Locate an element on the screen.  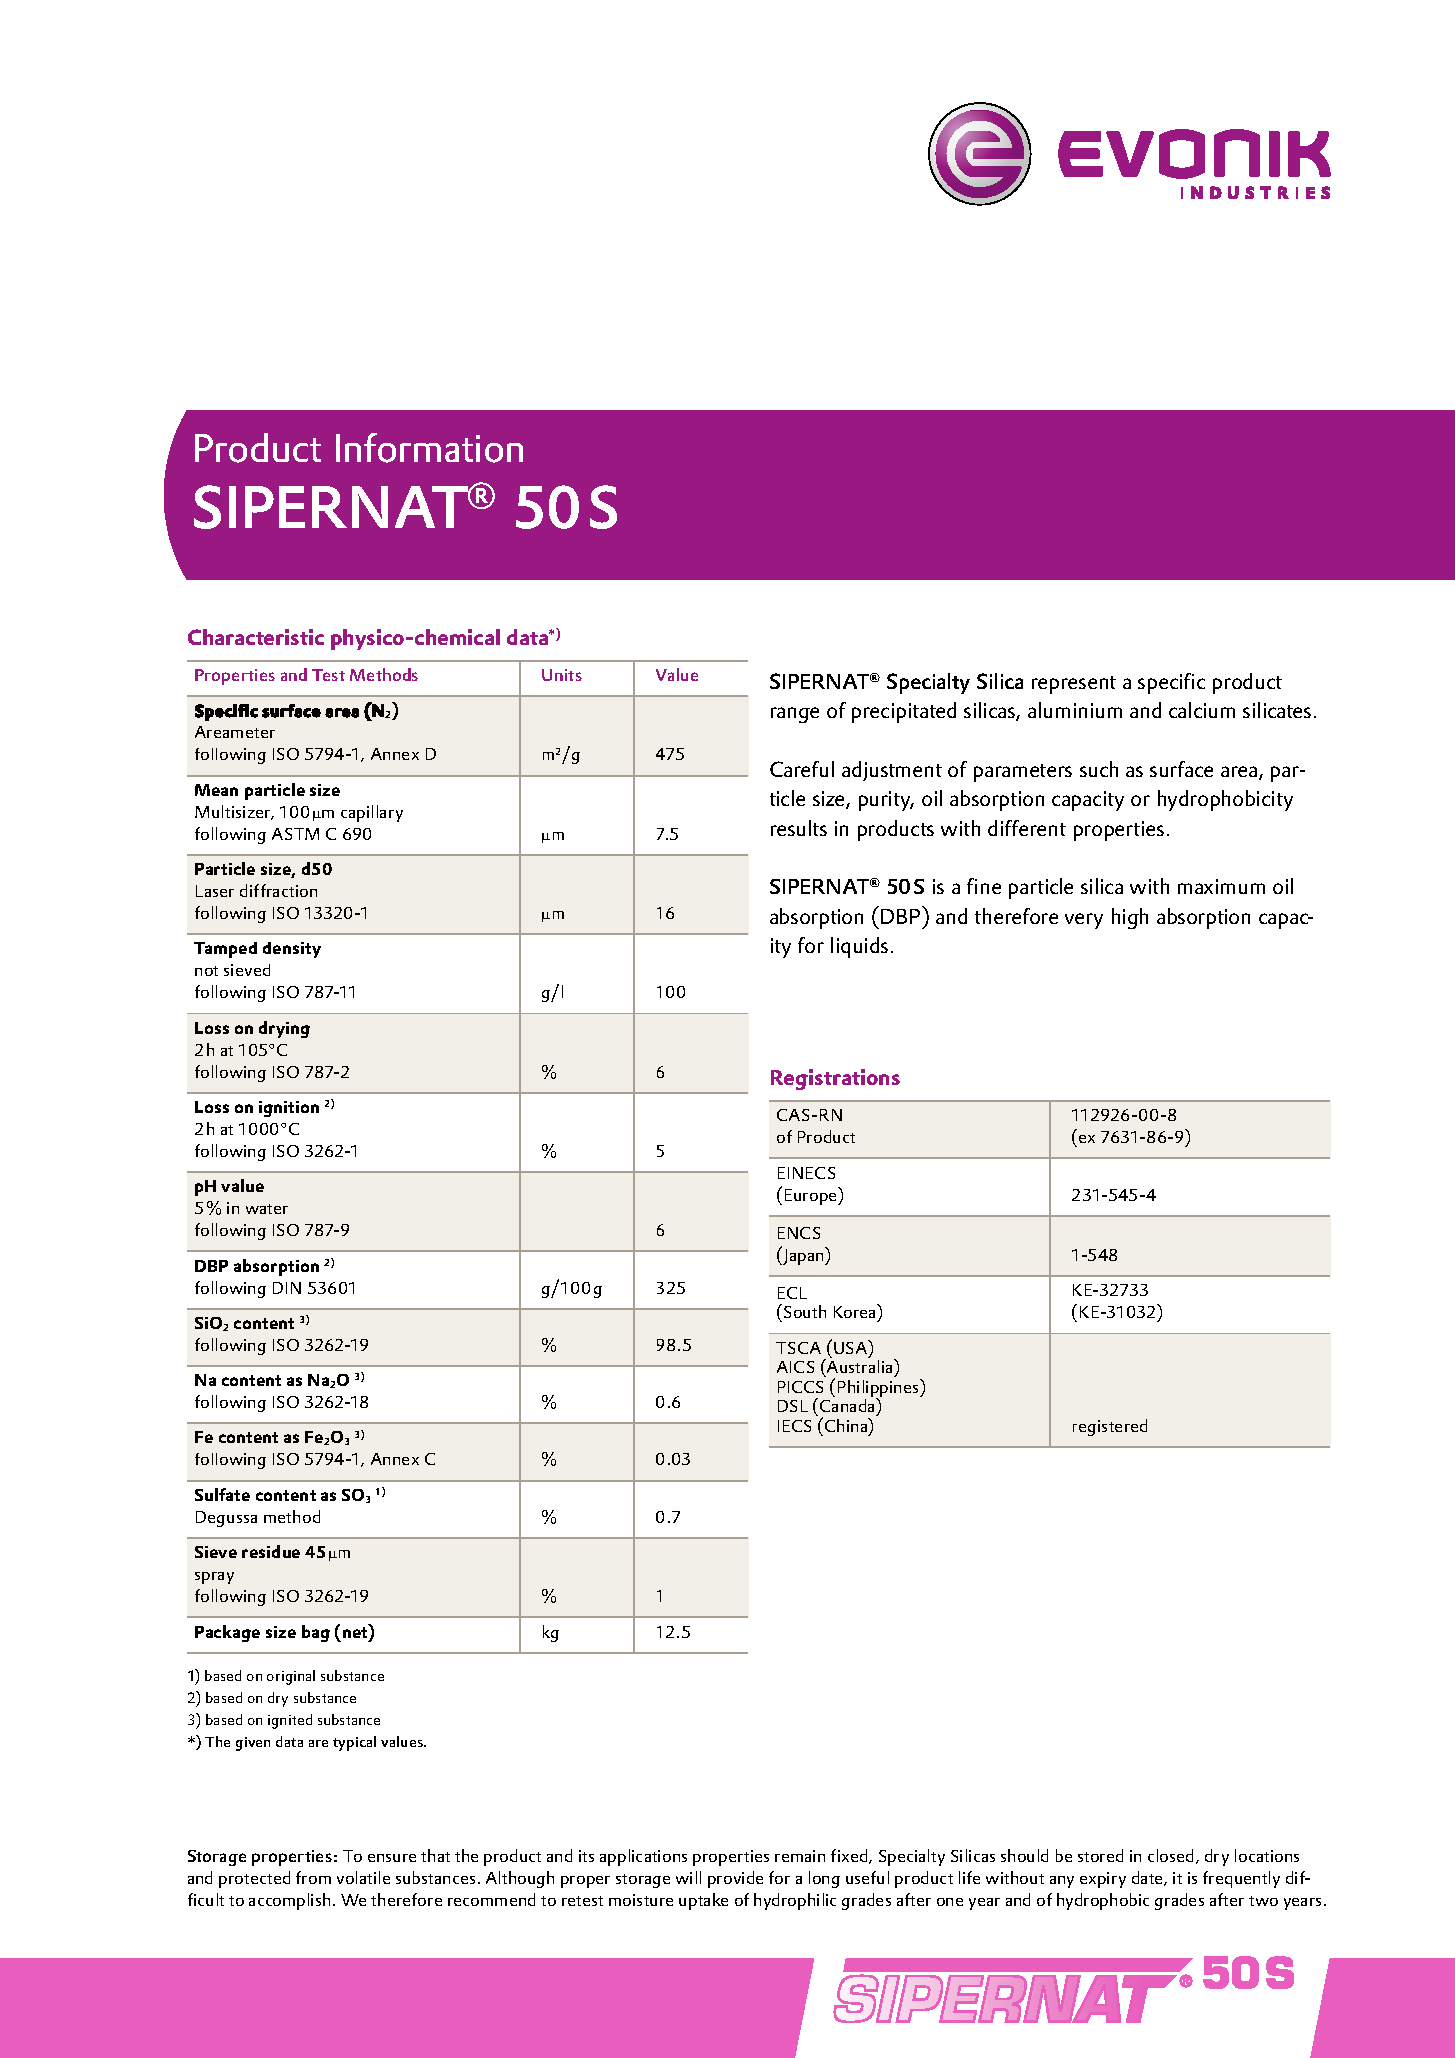
such is located at coordinates (1099, 769).
